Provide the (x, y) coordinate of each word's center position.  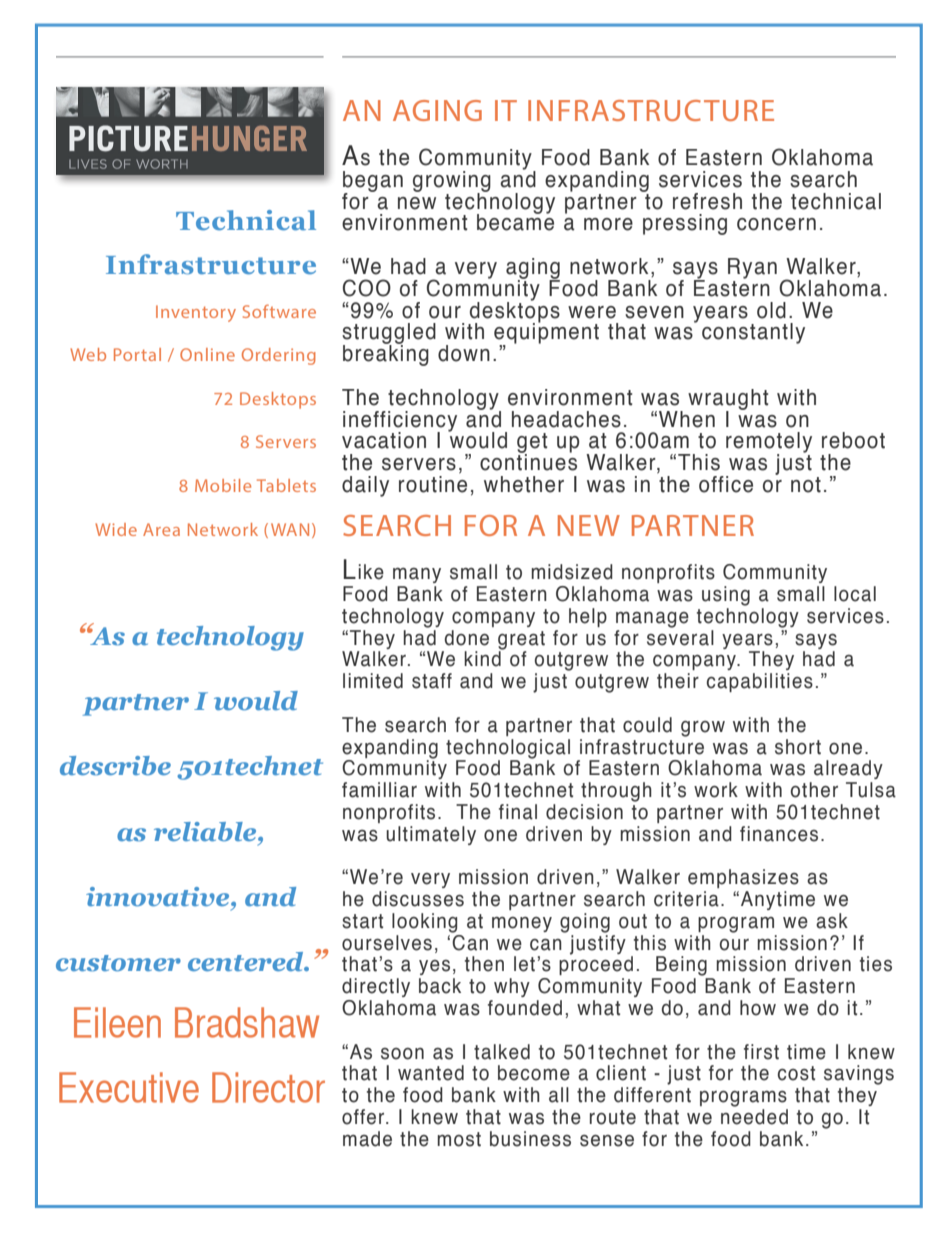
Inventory (196, 313)
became (515, 221)
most (459, 1139)
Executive (129, 1087)
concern (776, 224)
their (678, 681)
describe (115, 766)
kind (483, 658)
